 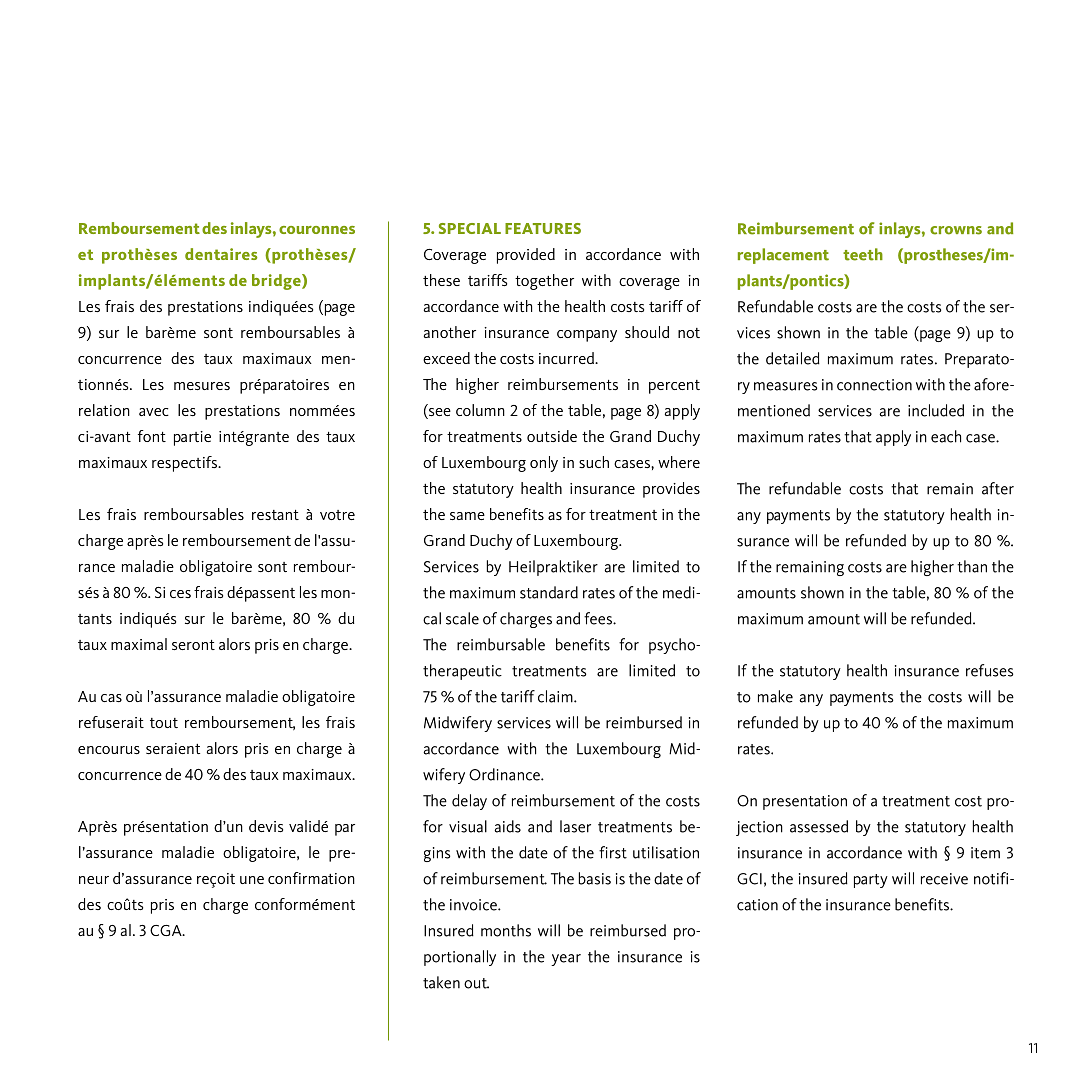 I want to click on after, so click(x=998, y=488).
